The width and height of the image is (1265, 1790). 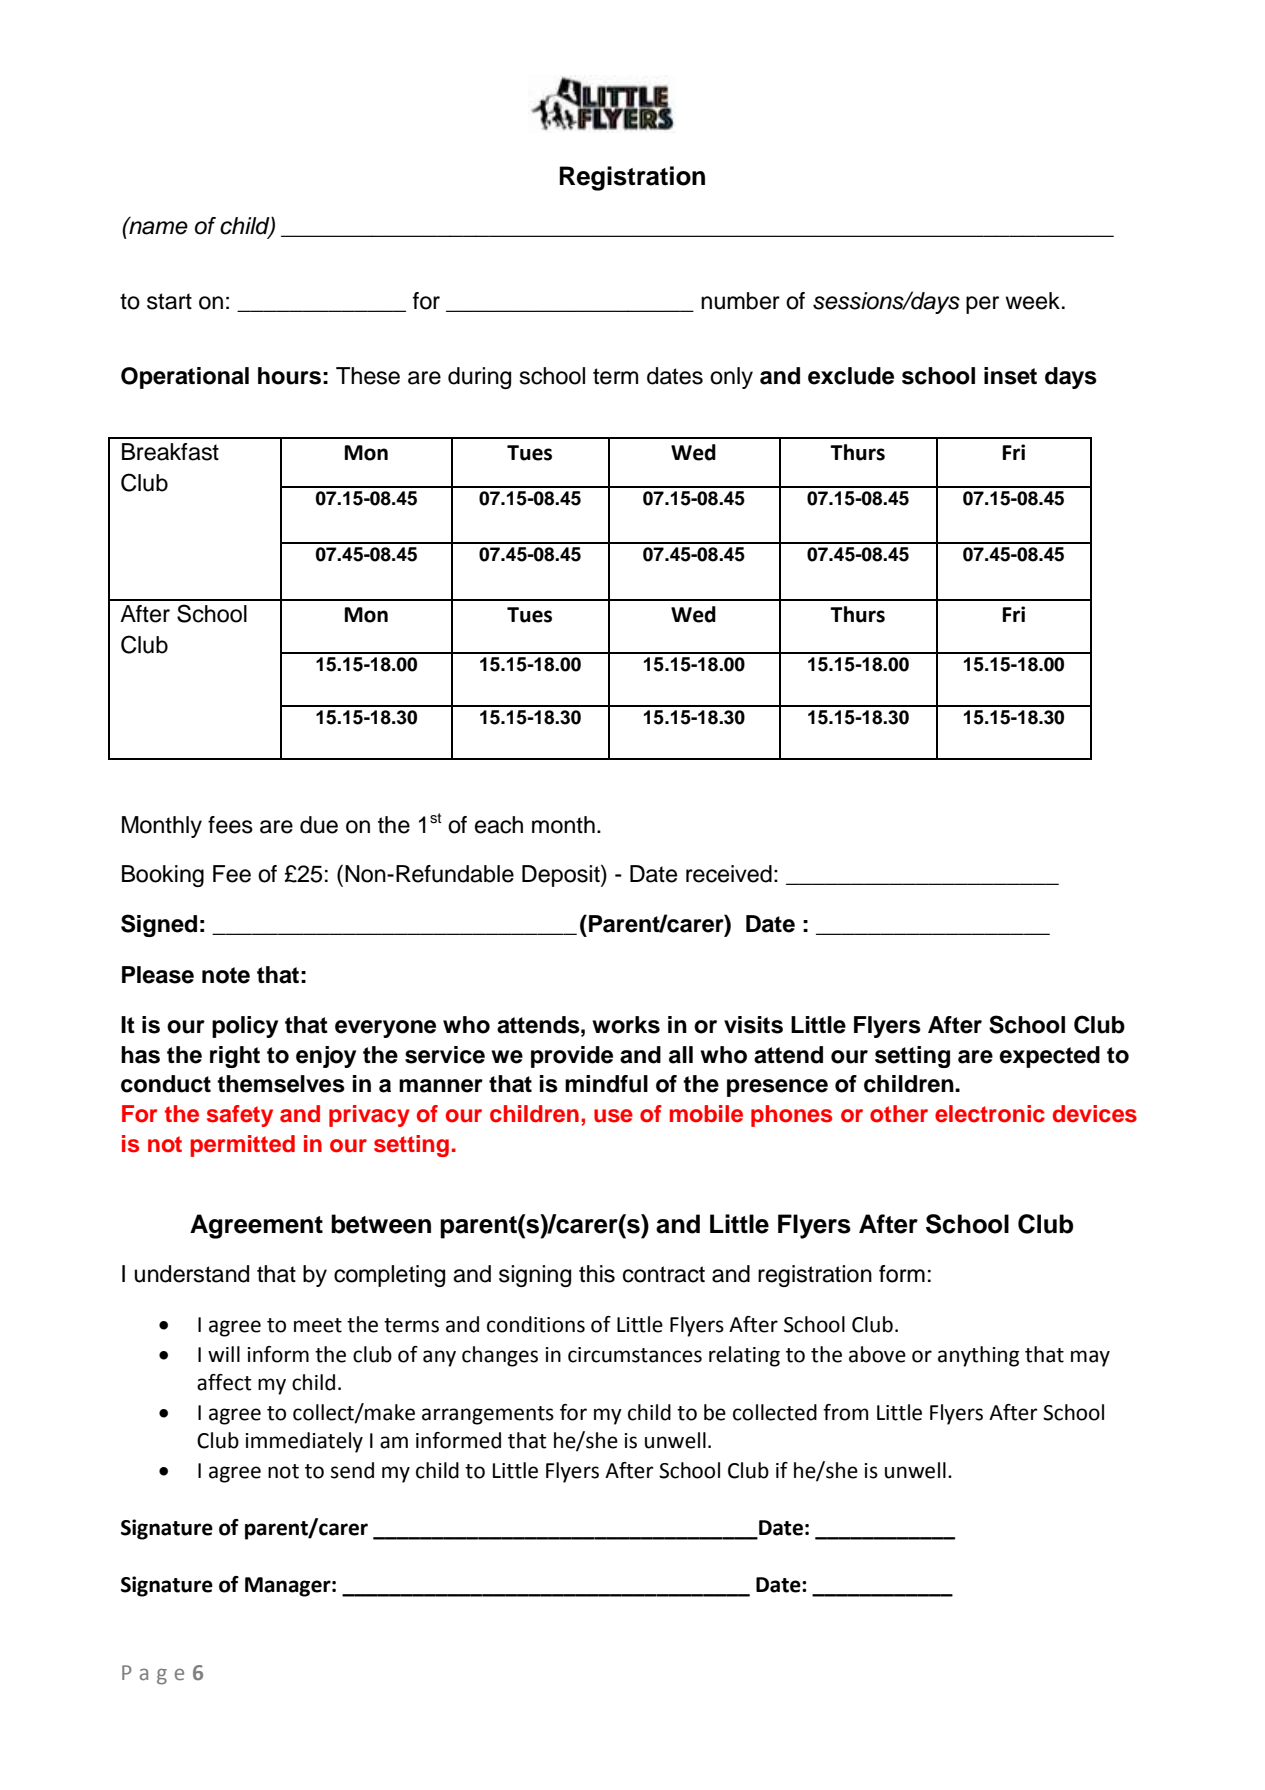 What do you see at coordinates (731, 378) in the image?
I see `only` at bounding box center [731, 378].
